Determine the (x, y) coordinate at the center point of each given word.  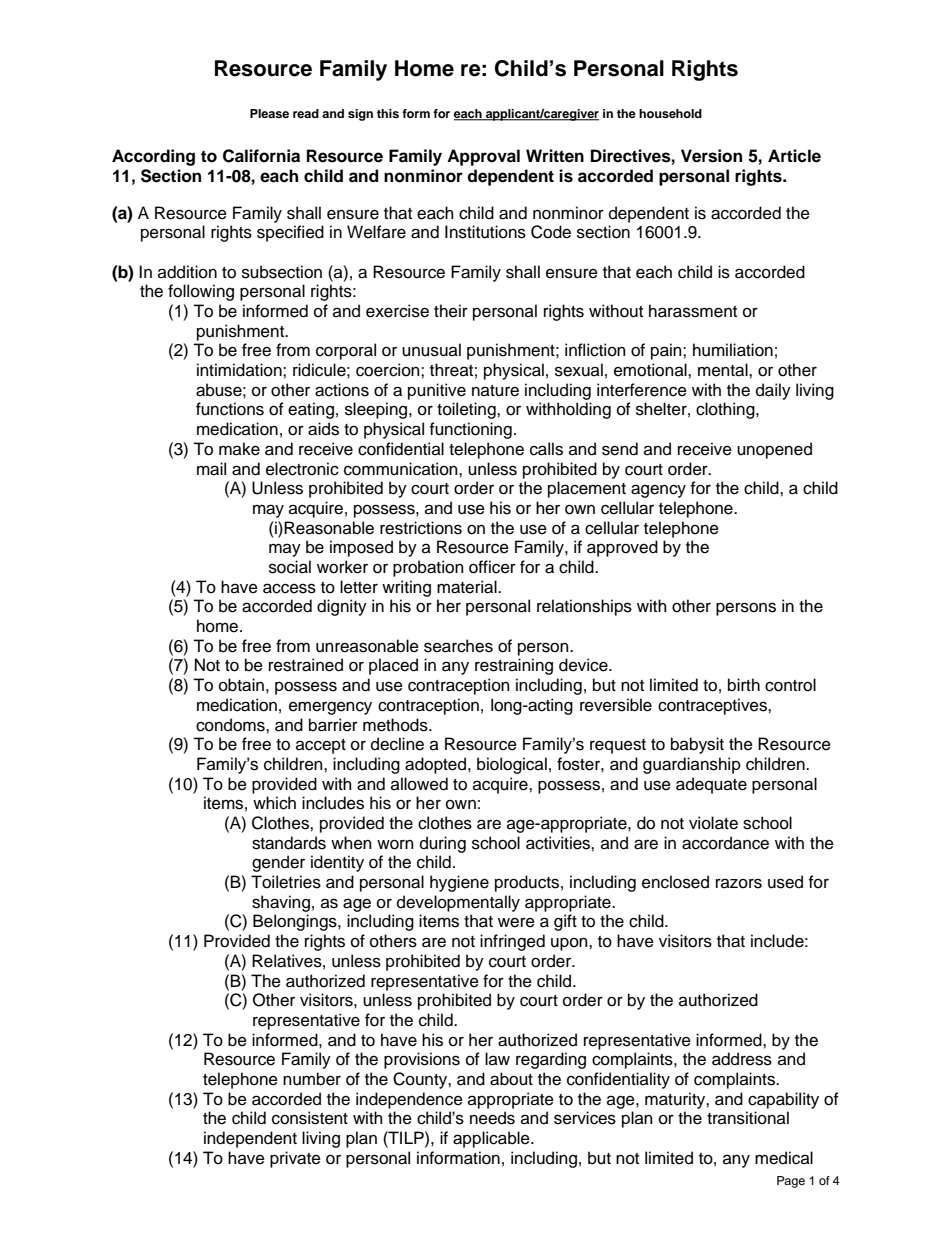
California (261, 156)
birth (744, 685)
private (295, 1159)
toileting (467, 410)
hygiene (459, 883)
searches (458, 646)
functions (230, 409)
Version (711, 156)
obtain (241, 685)
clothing (726, 410)
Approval (483, 157)
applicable (492, 1139)
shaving (281, 903)
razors (739, 883)
